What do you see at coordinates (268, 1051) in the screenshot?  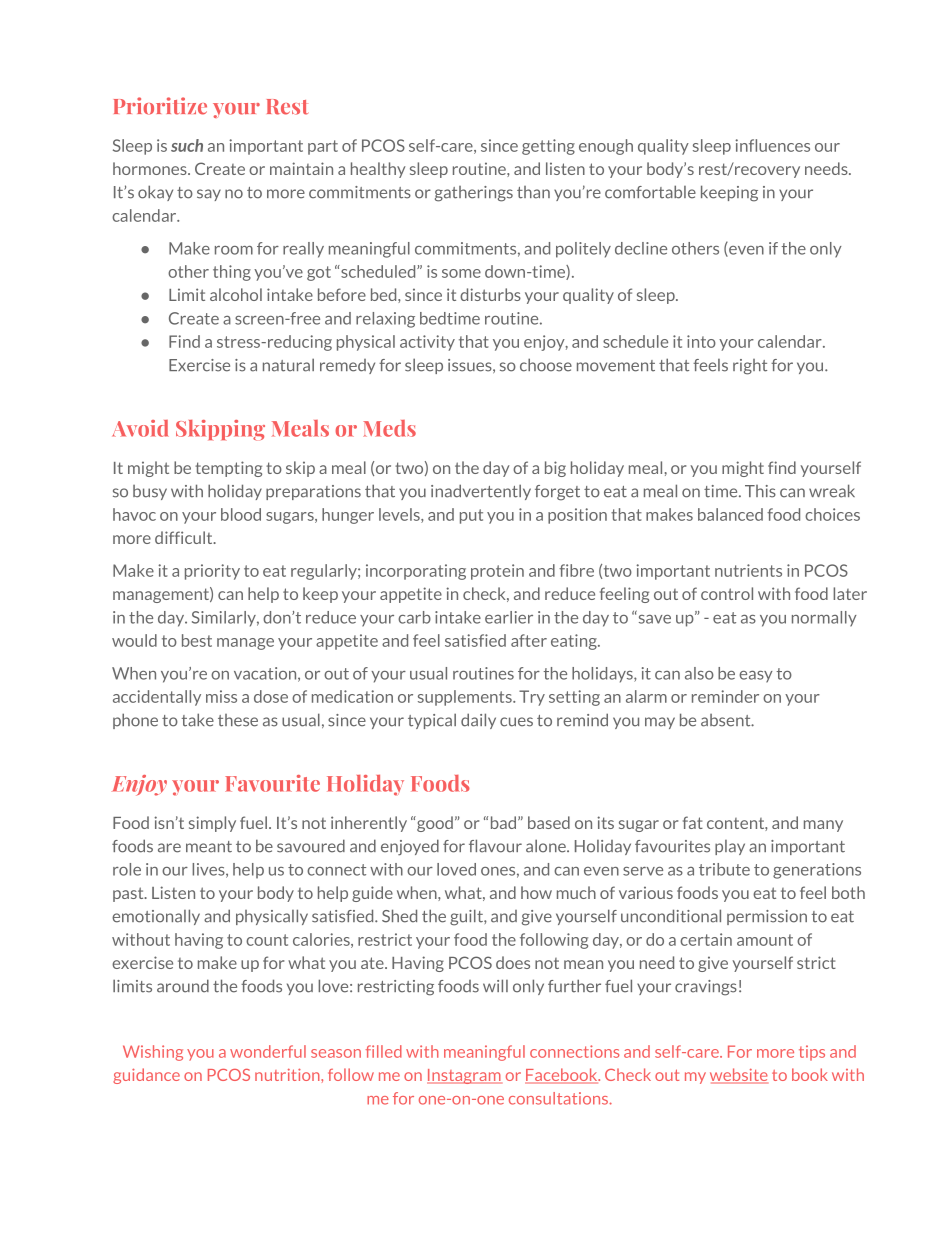 I see `wonderful` at bounding box center [268, 1051].
